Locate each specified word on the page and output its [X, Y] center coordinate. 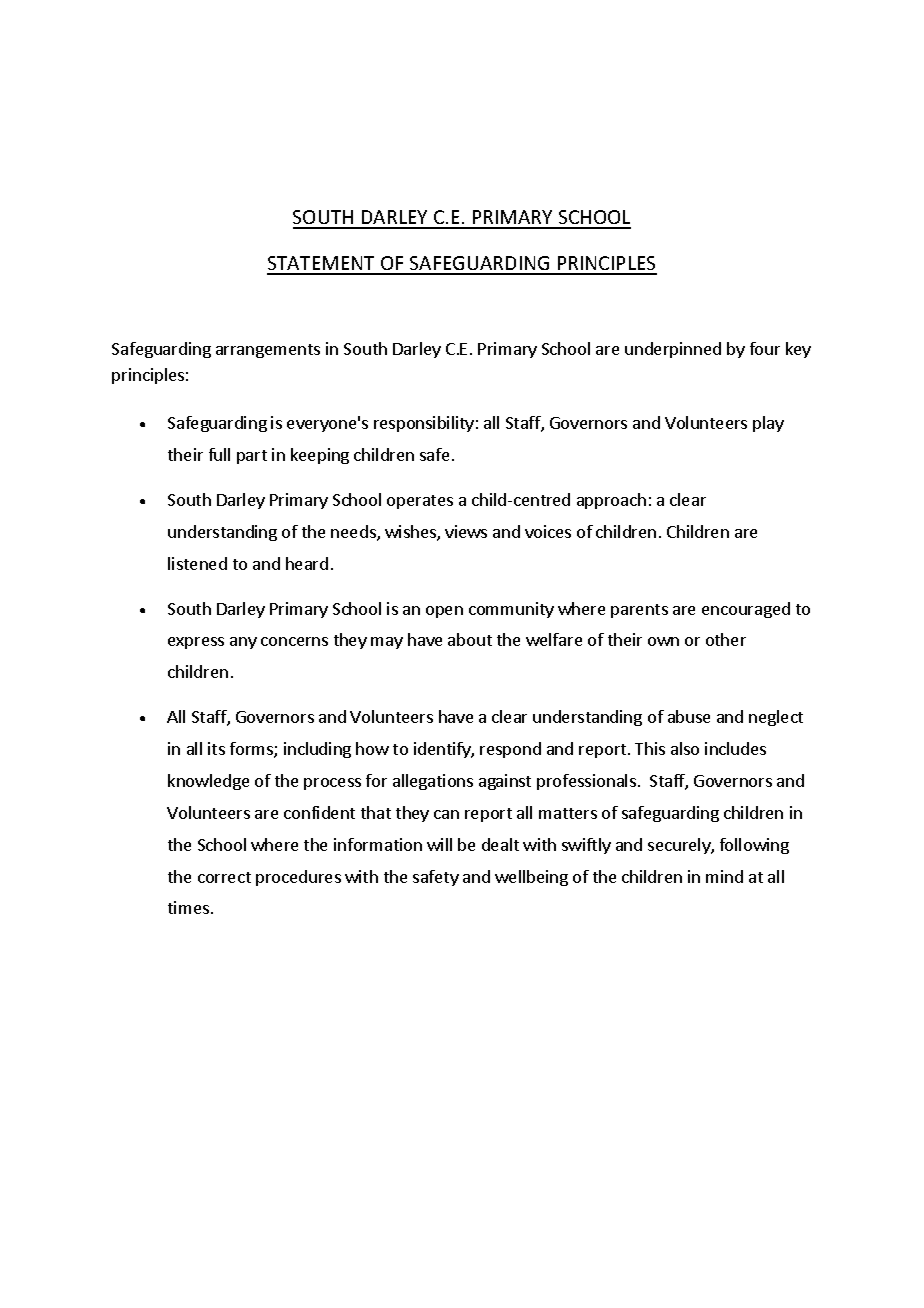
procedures [298, 878]
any [243, 643]
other [726, 639]
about [470, 639]
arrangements [268, 351]
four [765, 348]
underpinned [673, 350]
